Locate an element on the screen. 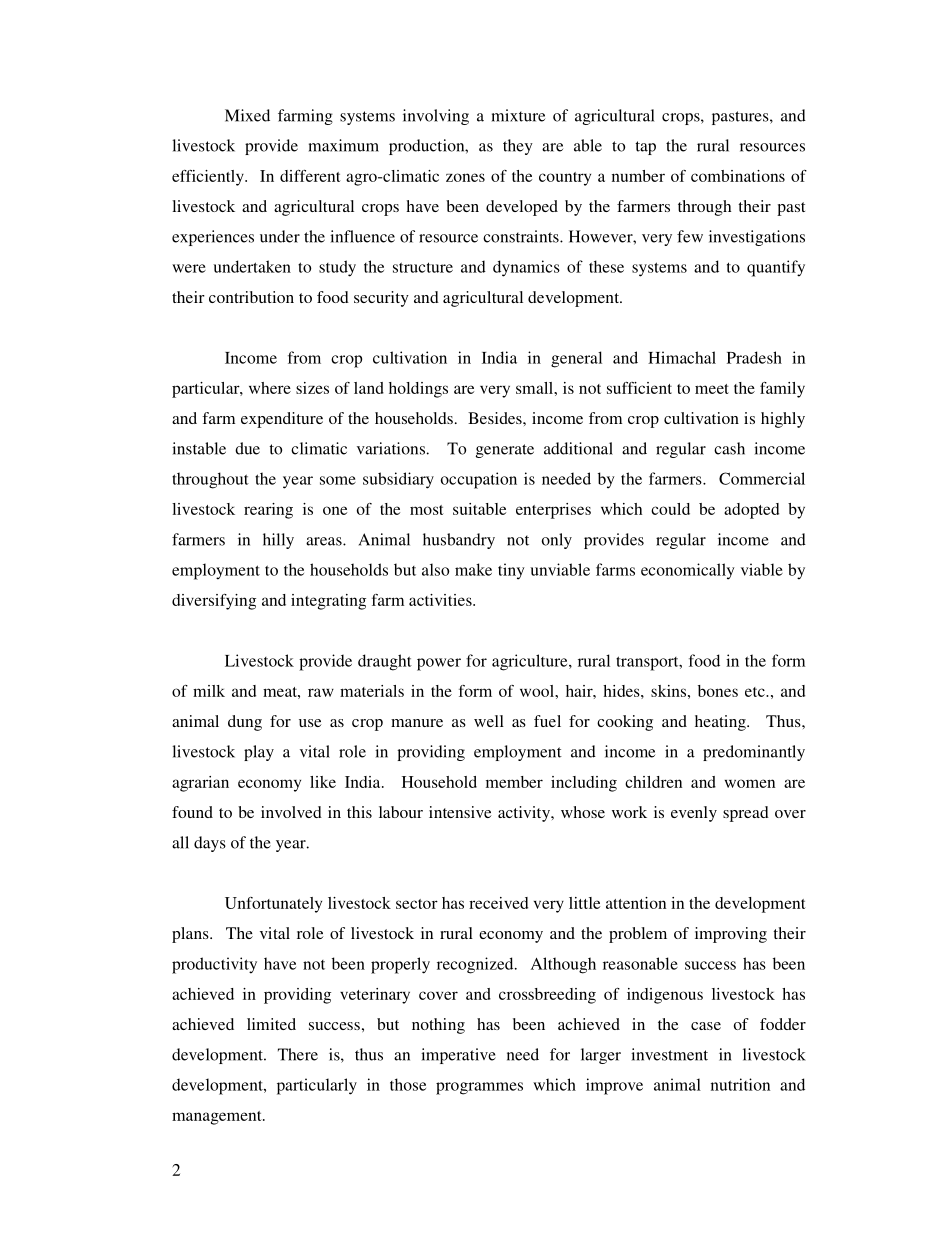 This screenshot has width=952, height=1233. where is located at coordinates (270, 388).
